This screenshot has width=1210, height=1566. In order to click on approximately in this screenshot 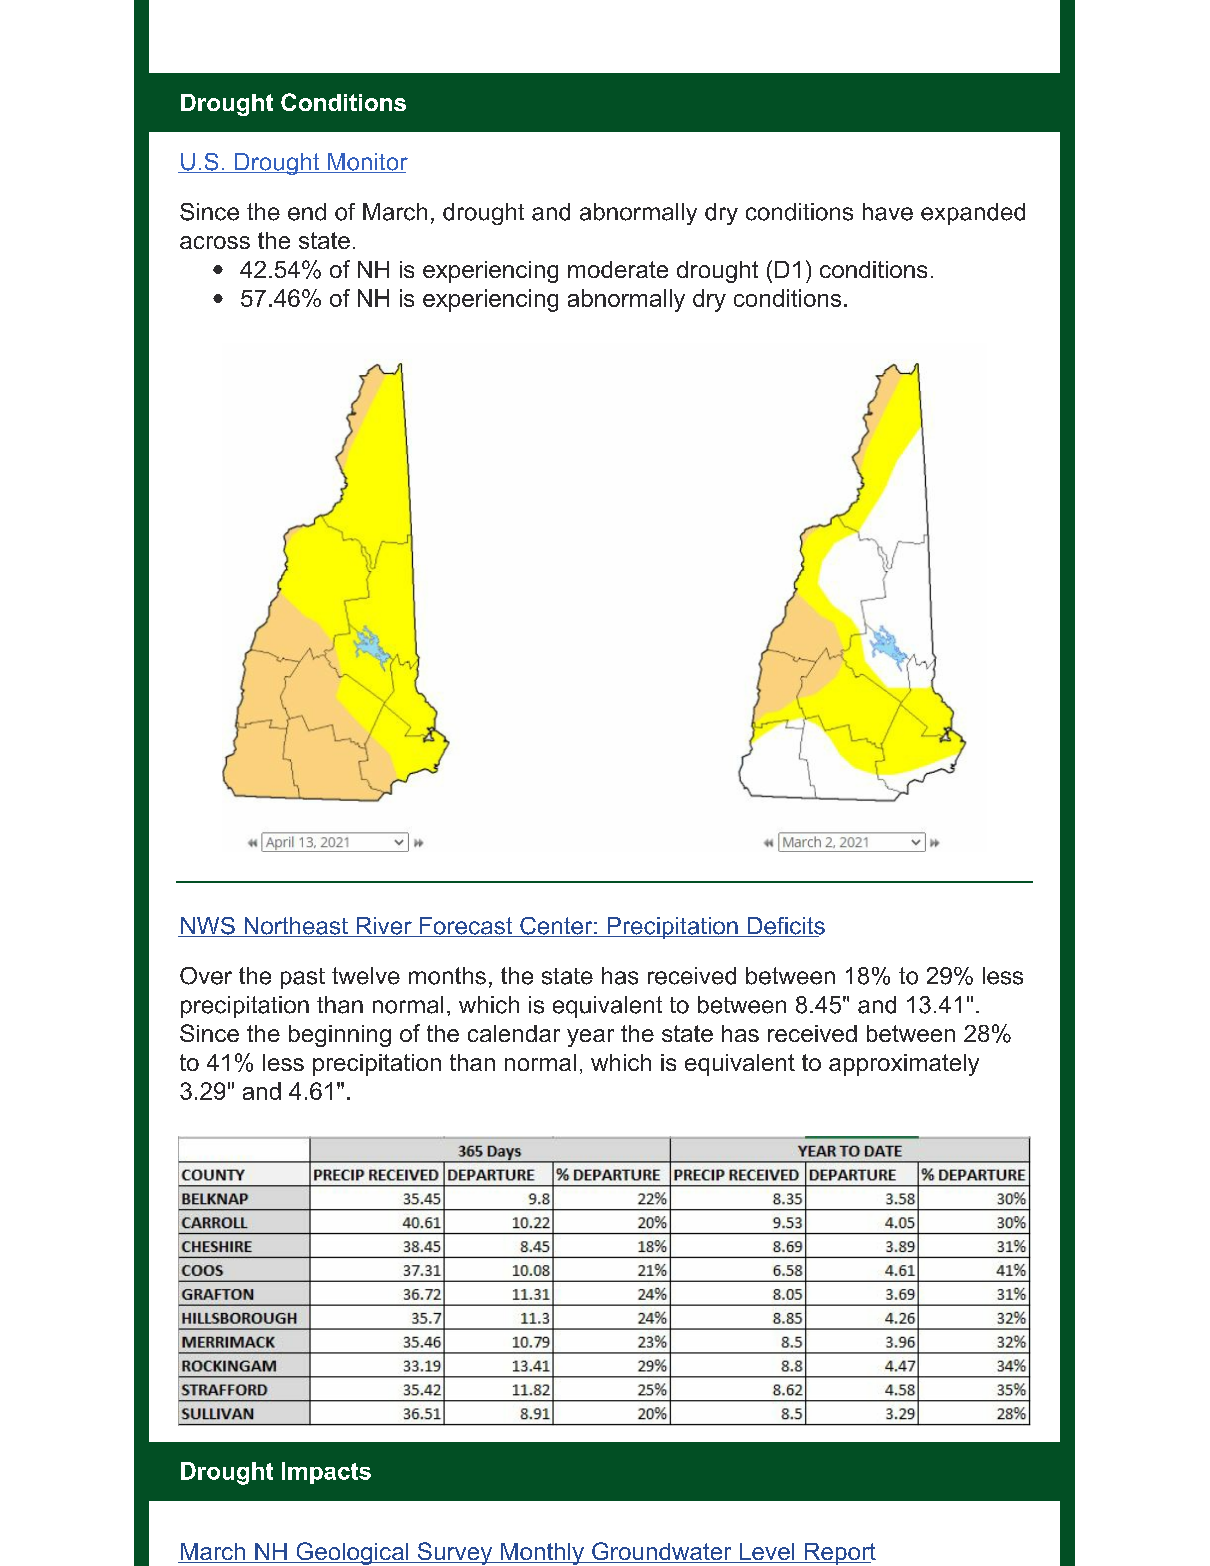, I will do `click(904, 1065)`.
